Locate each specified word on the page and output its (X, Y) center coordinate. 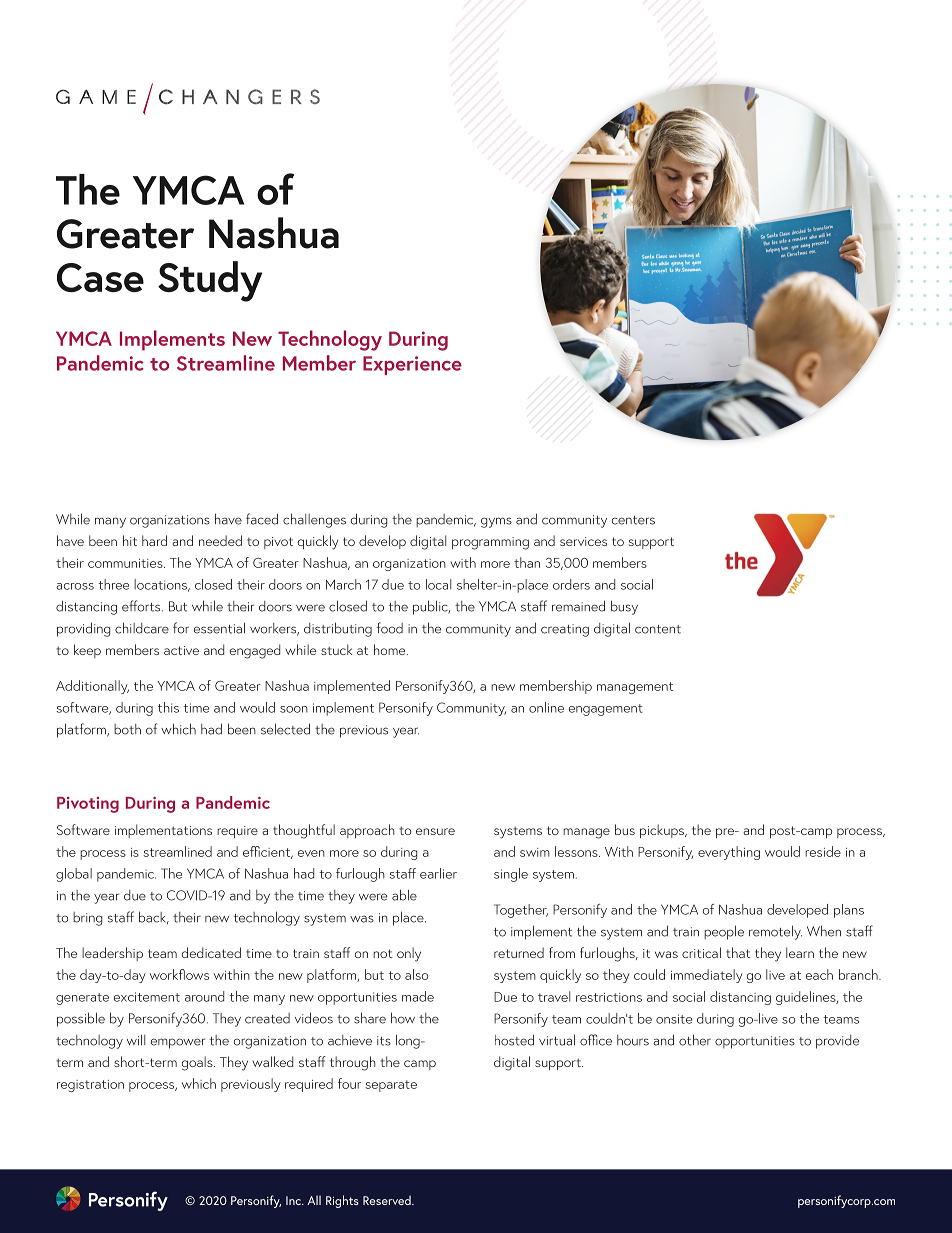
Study (210, 281)
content (658, 629)
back (154, 918)
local (438, 584)
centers (633, 520)
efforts (142, 606)
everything (729, 853)
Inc (294, 1200)
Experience (412, 365)
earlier (438, 873)
